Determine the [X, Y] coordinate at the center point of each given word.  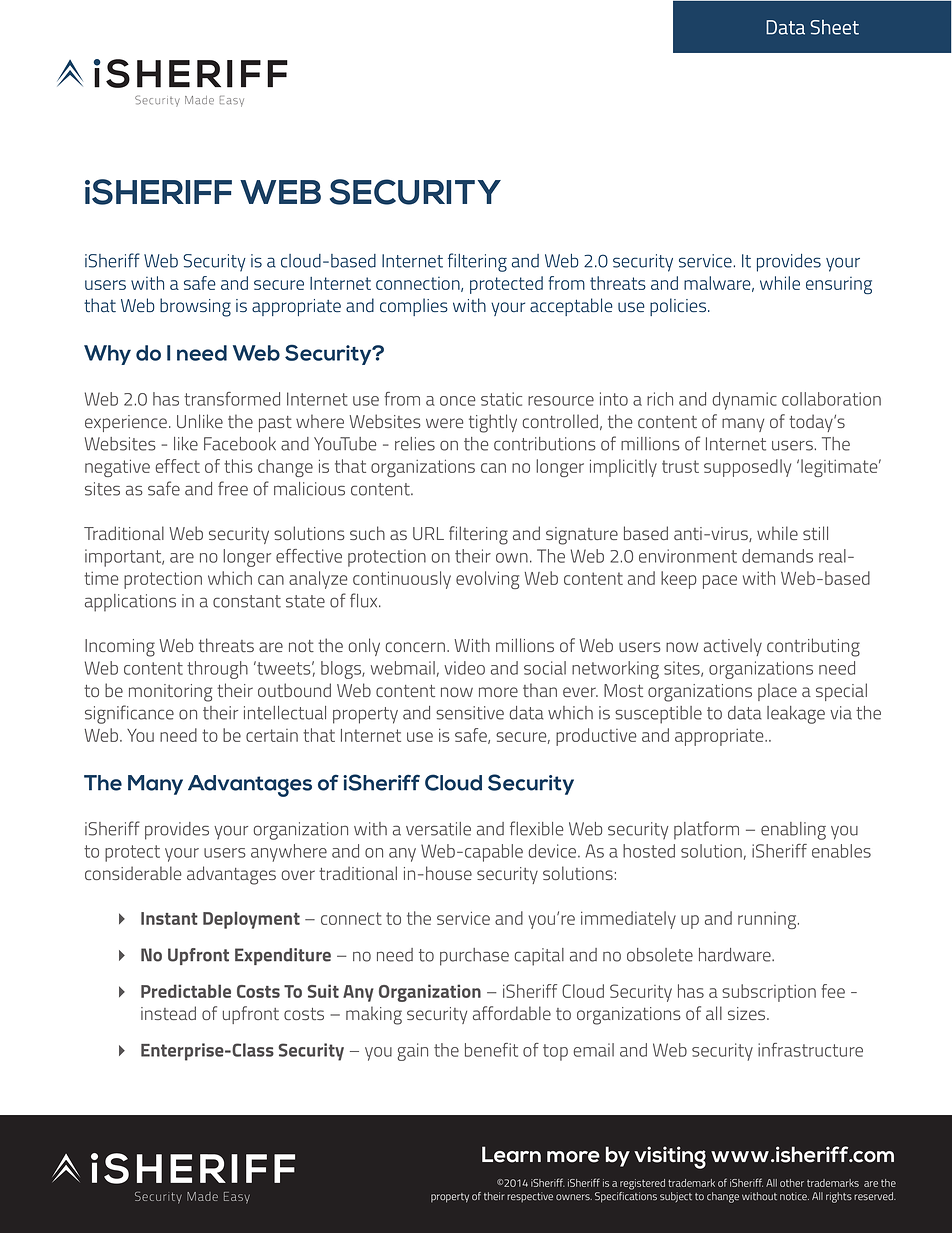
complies [414, 307]
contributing [813, 647]
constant [247, 601]
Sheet [834, 27]
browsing [195, 307]
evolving [487, 580]
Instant [169, 918]
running [768, 920]
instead [168, 1013]
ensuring [839, 285]
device [554, 851]
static [501, 399]
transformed [232, 399]
